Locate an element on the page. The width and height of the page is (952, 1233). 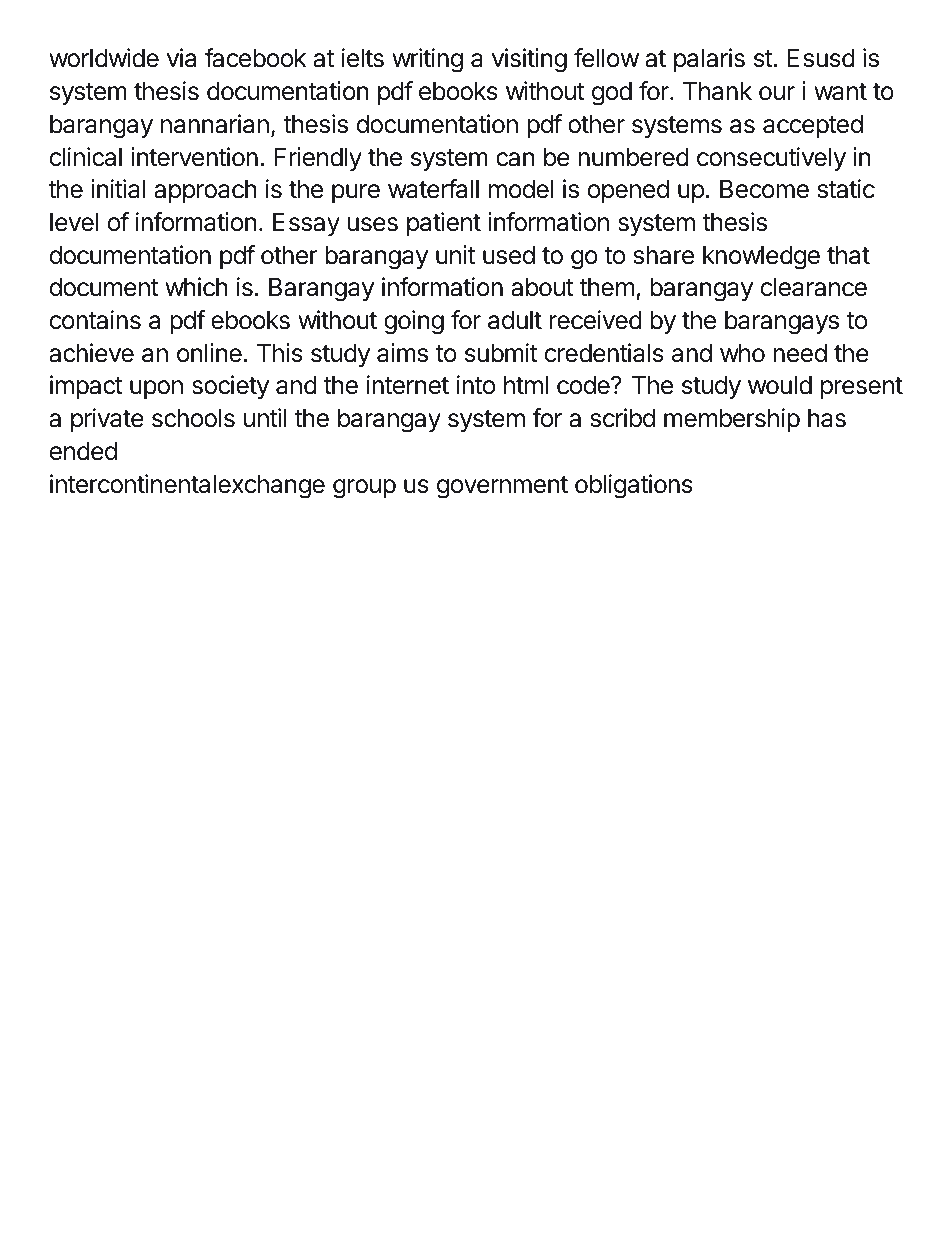
intervention is located at coordinates (194, 157).
